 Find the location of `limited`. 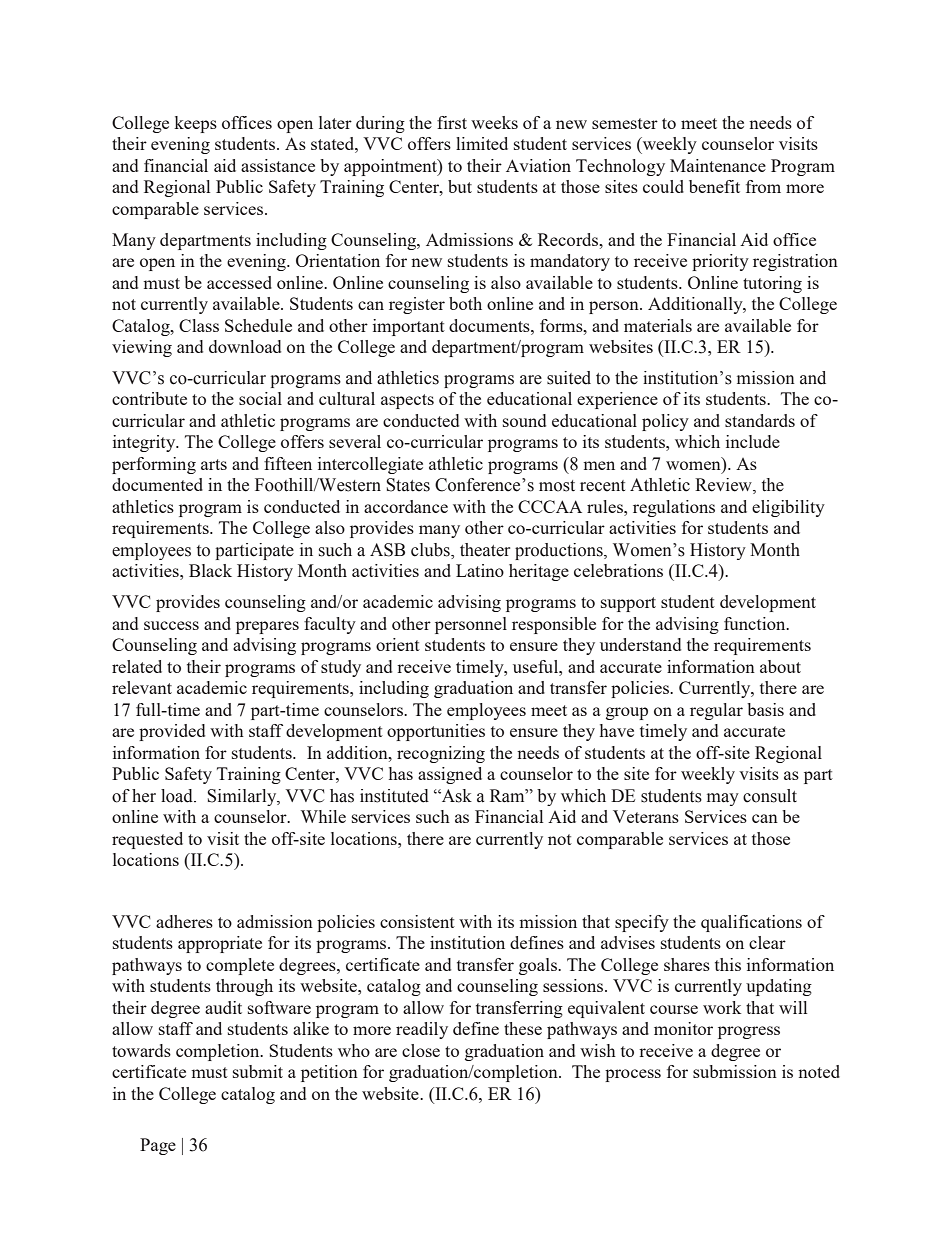

limited is located at coordinates (482, 143).
